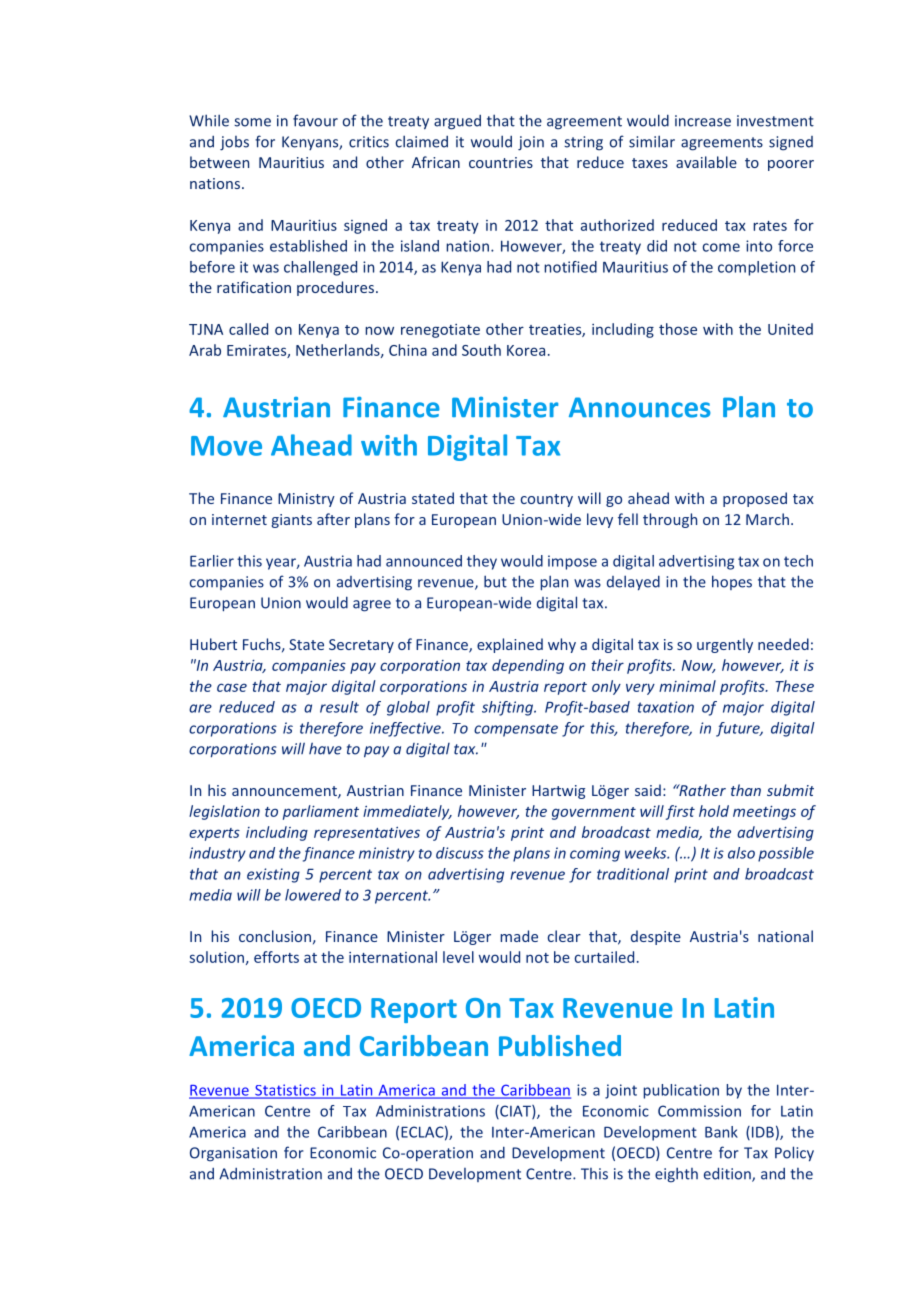 The image size is (924, 1308). Describe the element at coordinates (725, 645) in the page. I see `urgently` at that location.
